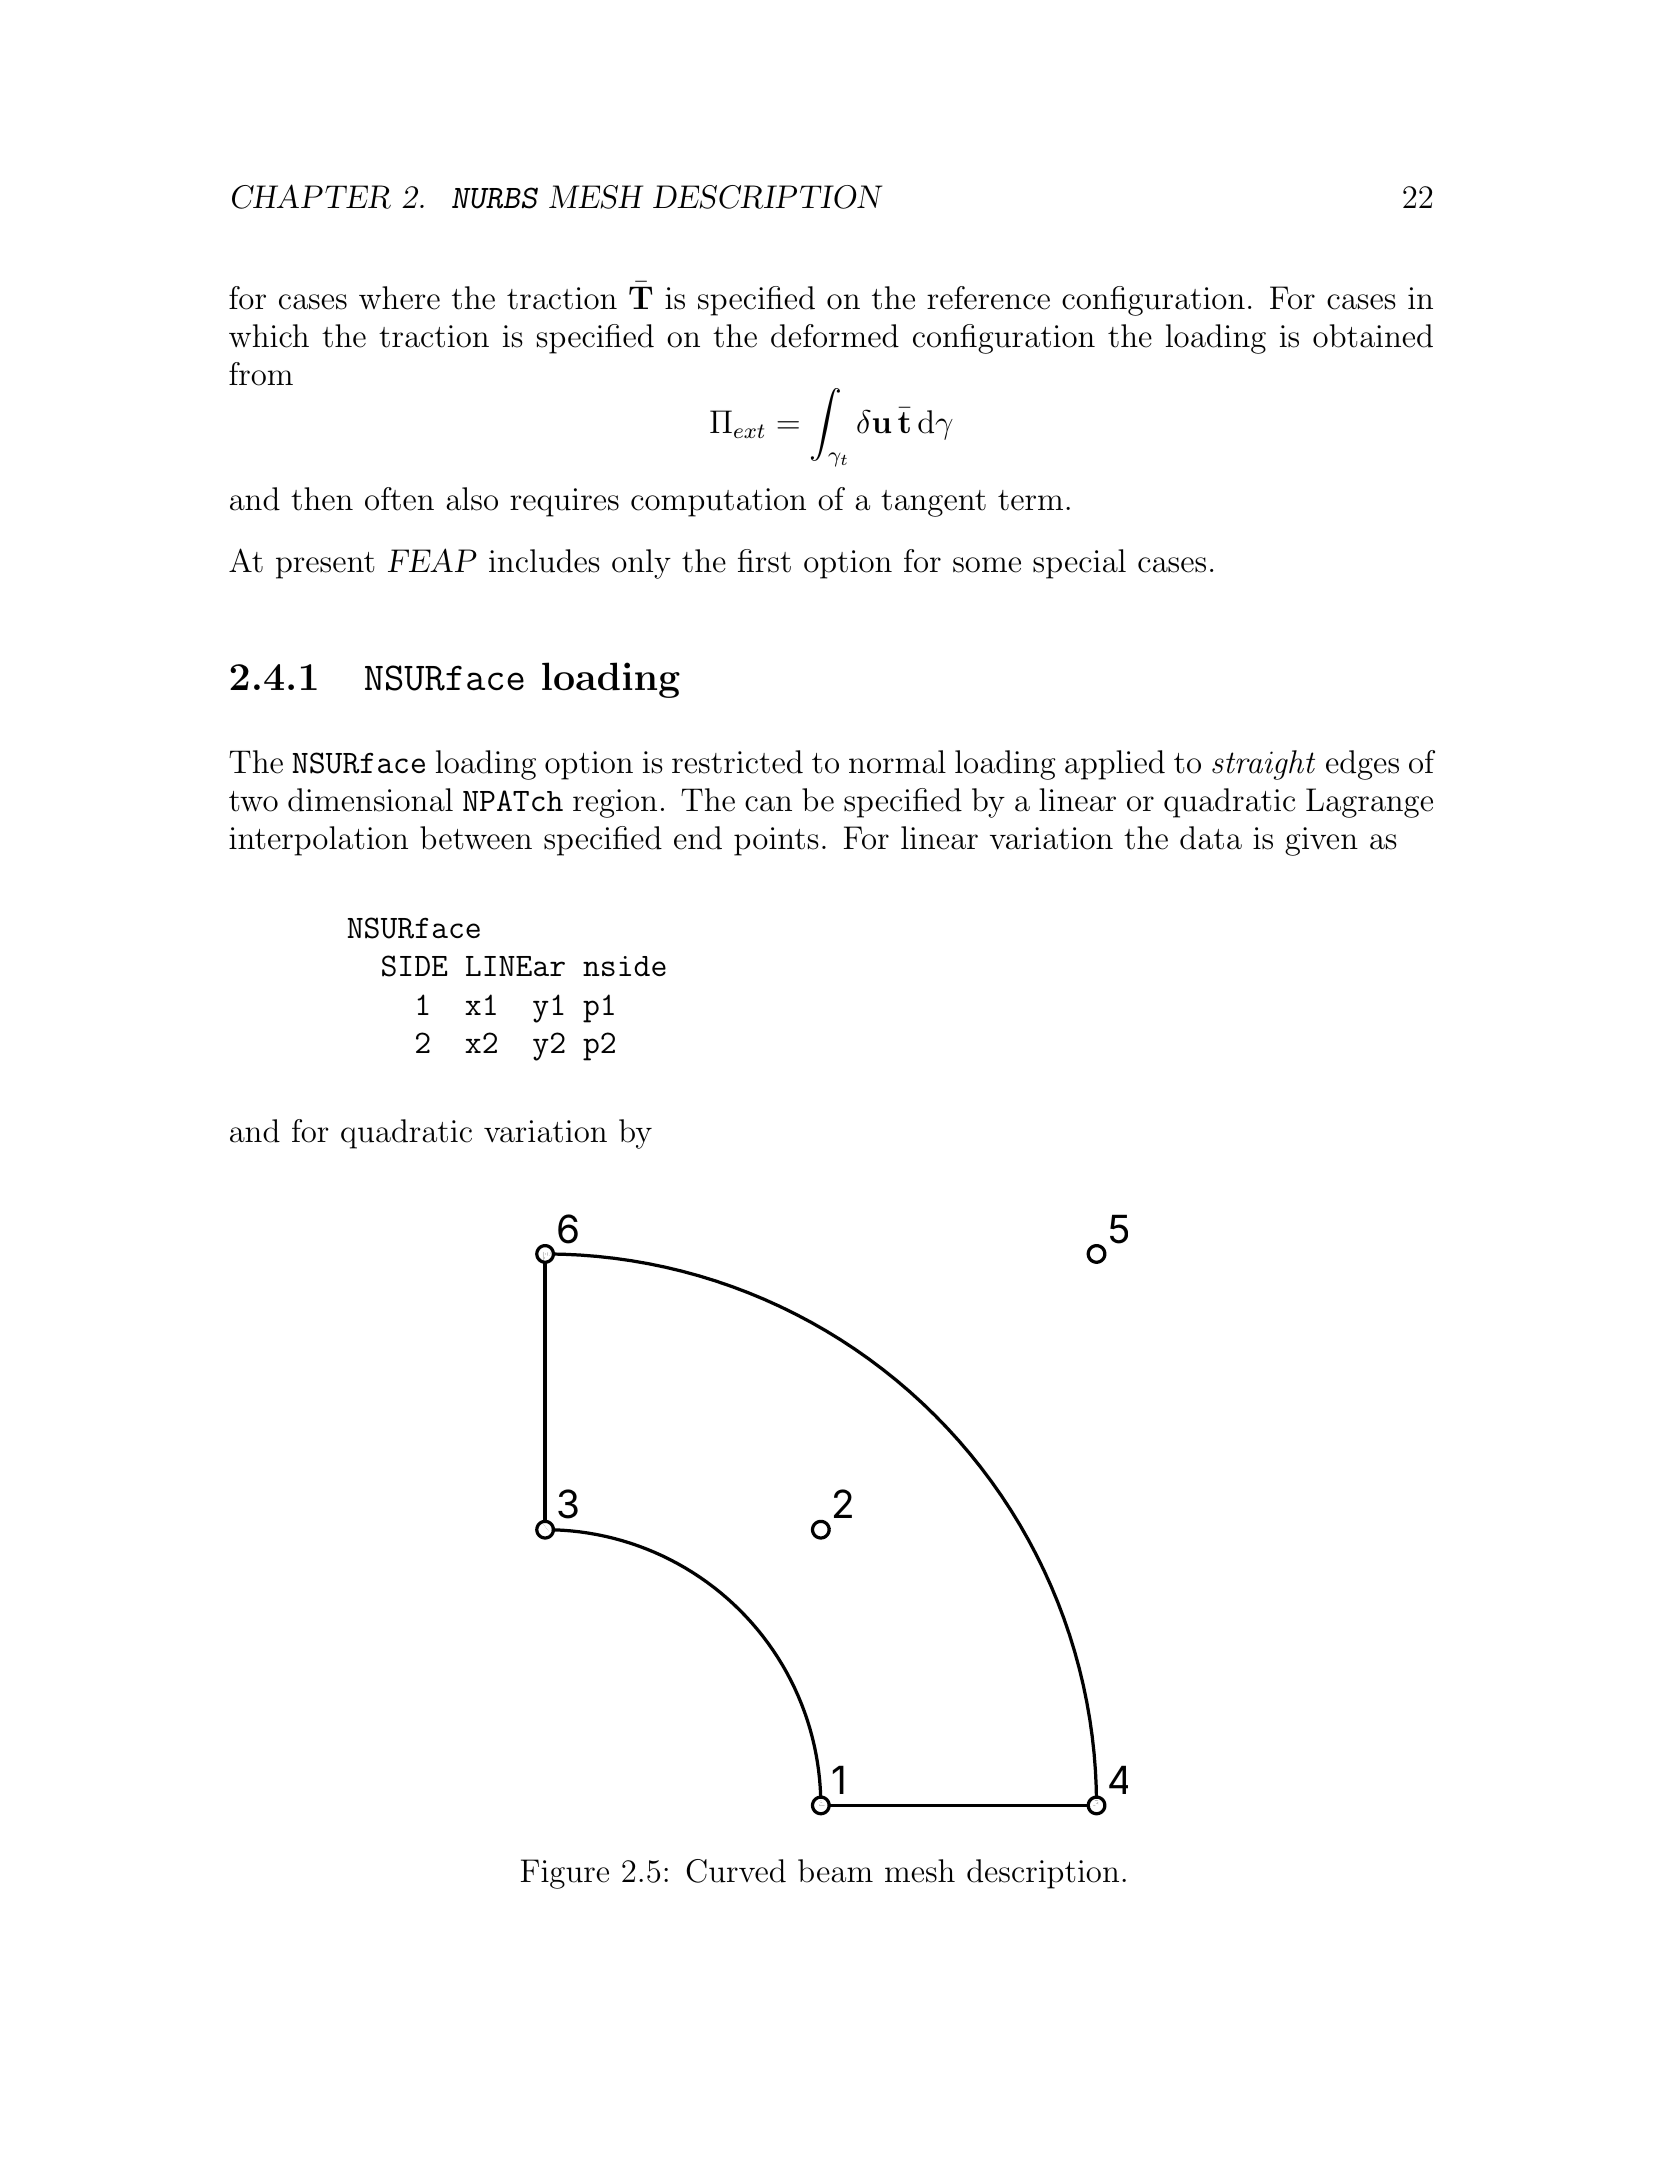  What do you see at coordinates (835, 1871) in the screenshot?
I see `beam` at bounding box center [835, 1871].
